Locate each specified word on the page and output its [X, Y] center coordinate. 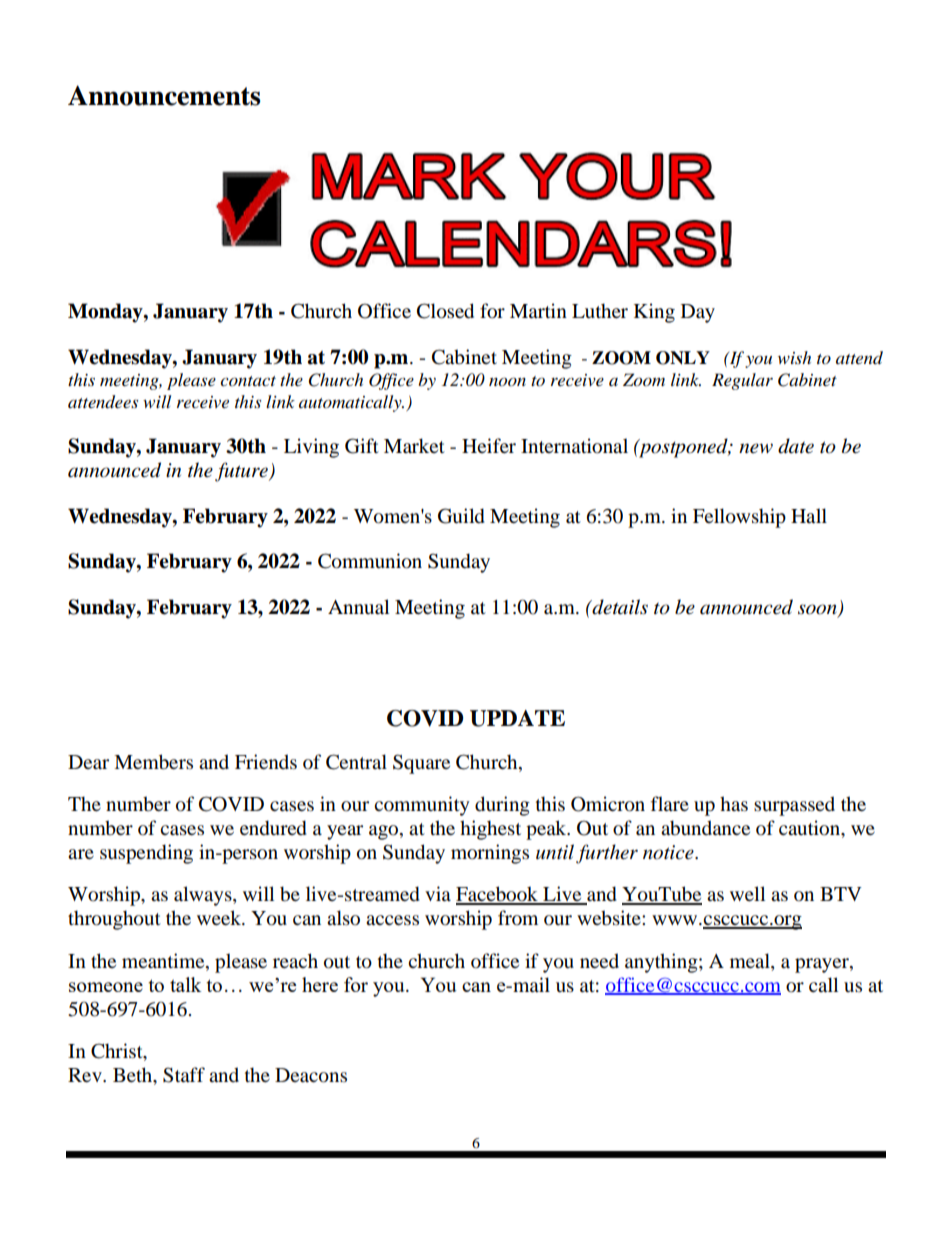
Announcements [164, 95]
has [734, 804]
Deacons [311, 1075]
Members [153, 762]
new [756, 448]
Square [421, 764]
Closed [445, 311]
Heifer [489, 445]
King [654, 313]
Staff [184, 1075]
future [242, 472]
